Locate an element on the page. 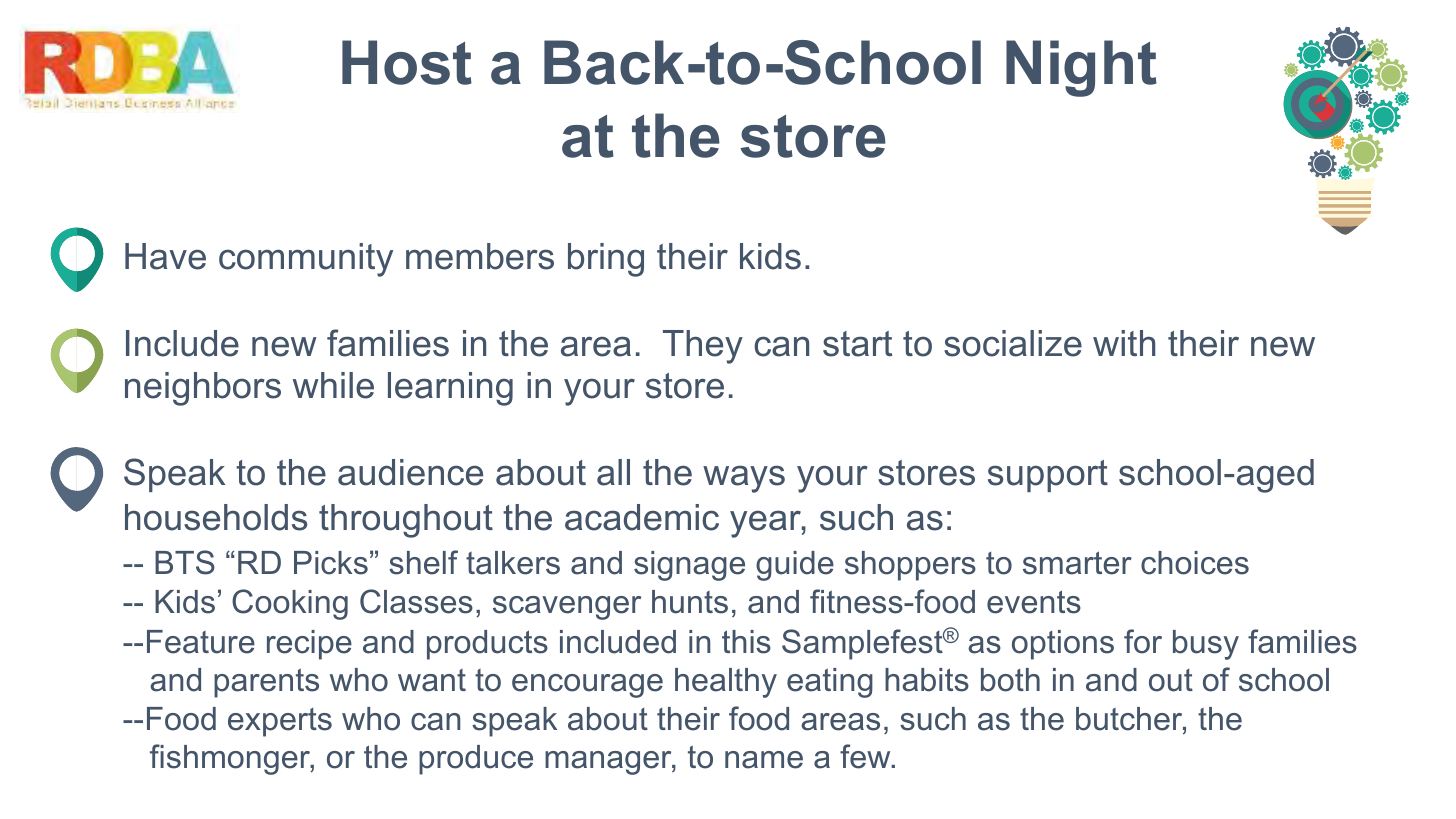 The width and height of the document is (1456, 819). bring is located at coordinates (606, 260).
